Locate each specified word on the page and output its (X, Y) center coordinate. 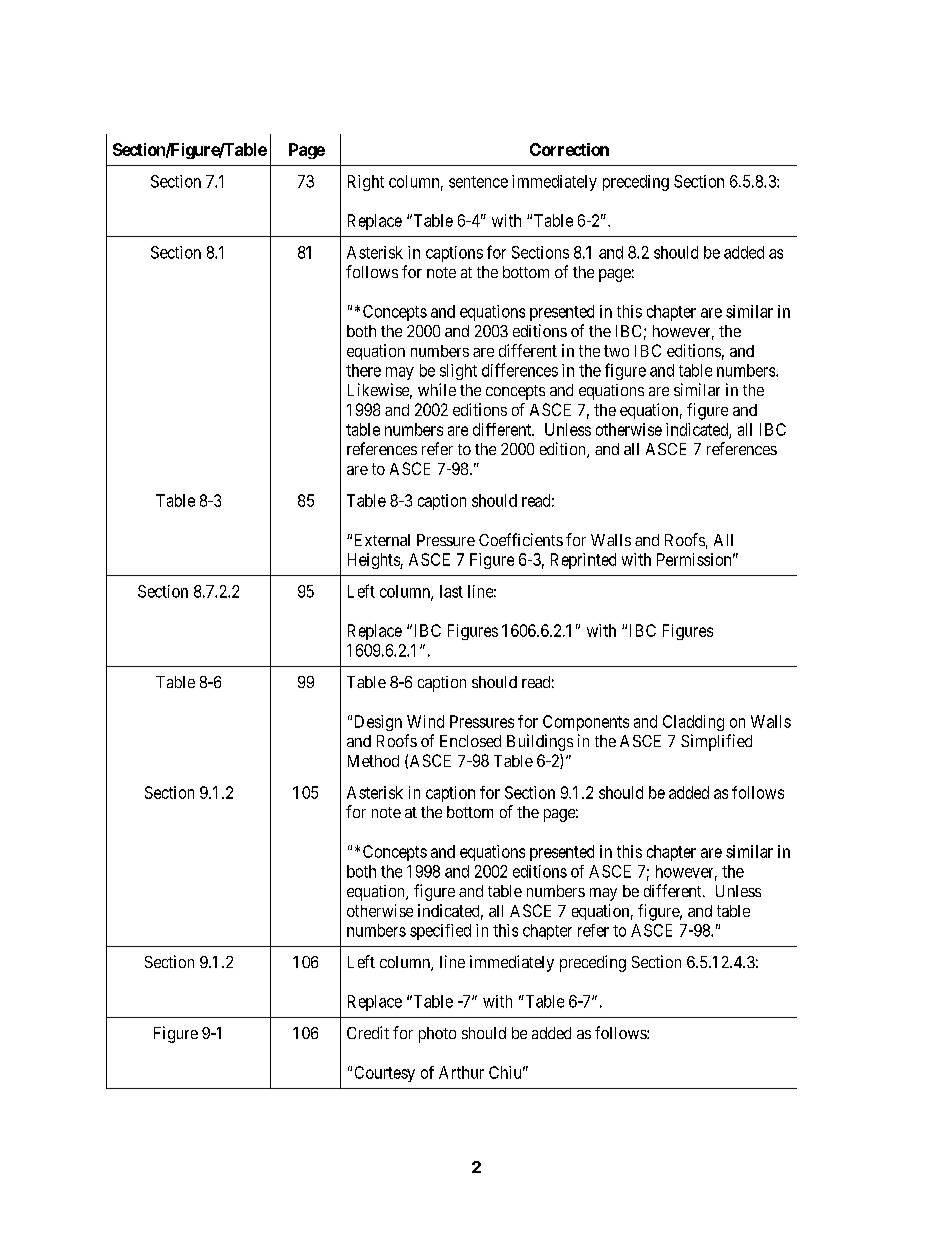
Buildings (540, 742)
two (616, 351)
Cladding (693, 723)
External (382, 540)
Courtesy (385, 1074)
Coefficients (521, 539)
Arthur (461, 1072)
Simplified (716, 742)
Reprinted (583, 561)
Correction (569, 149)
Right (366, 183)
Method (373, 761)
